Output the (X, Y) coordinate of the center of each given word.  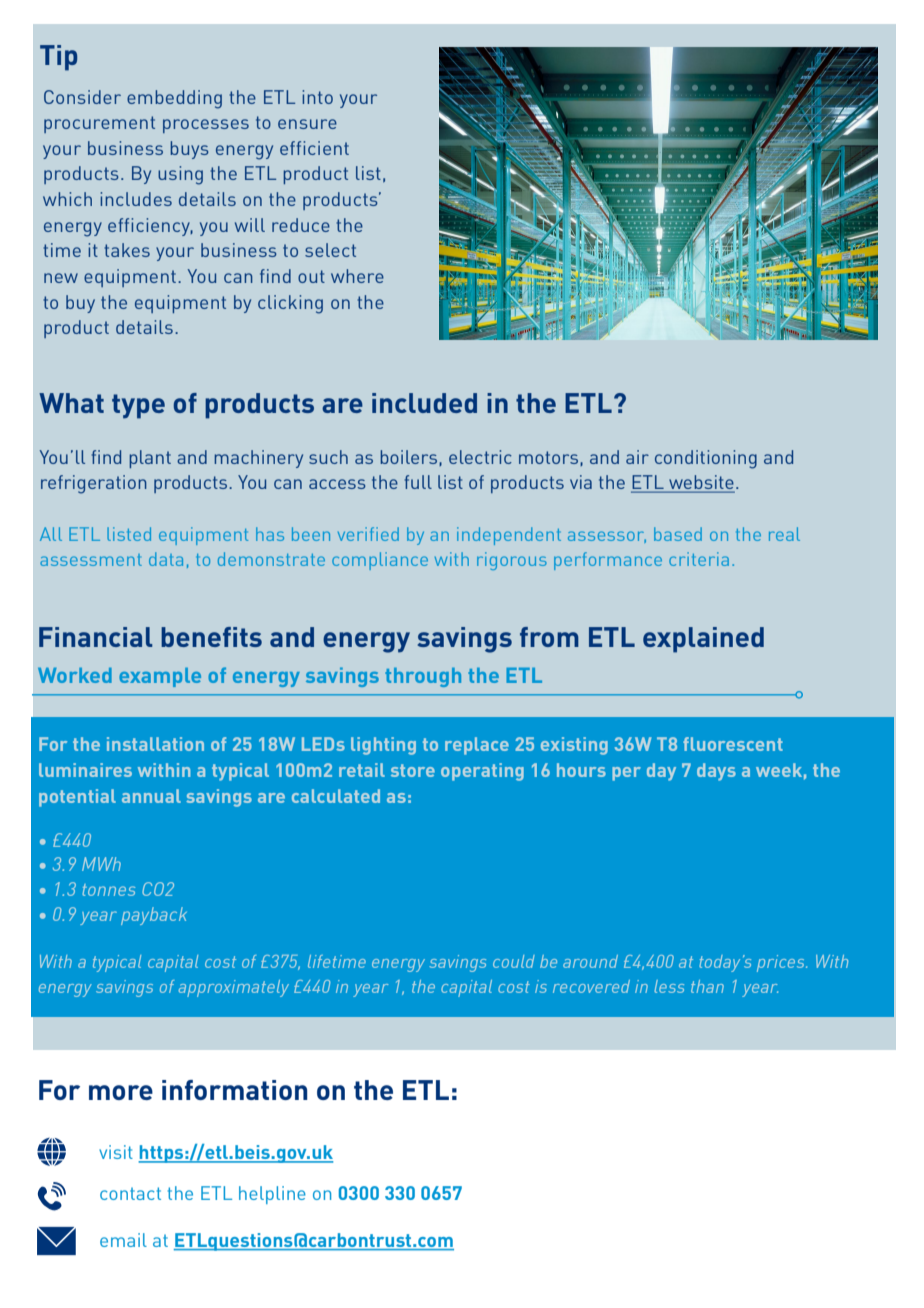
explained (703, 640)
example (160, 677)
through (423, 677)
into (317, 97)
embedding (174, 99)
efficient (314, 148)
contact (130, 1193)
